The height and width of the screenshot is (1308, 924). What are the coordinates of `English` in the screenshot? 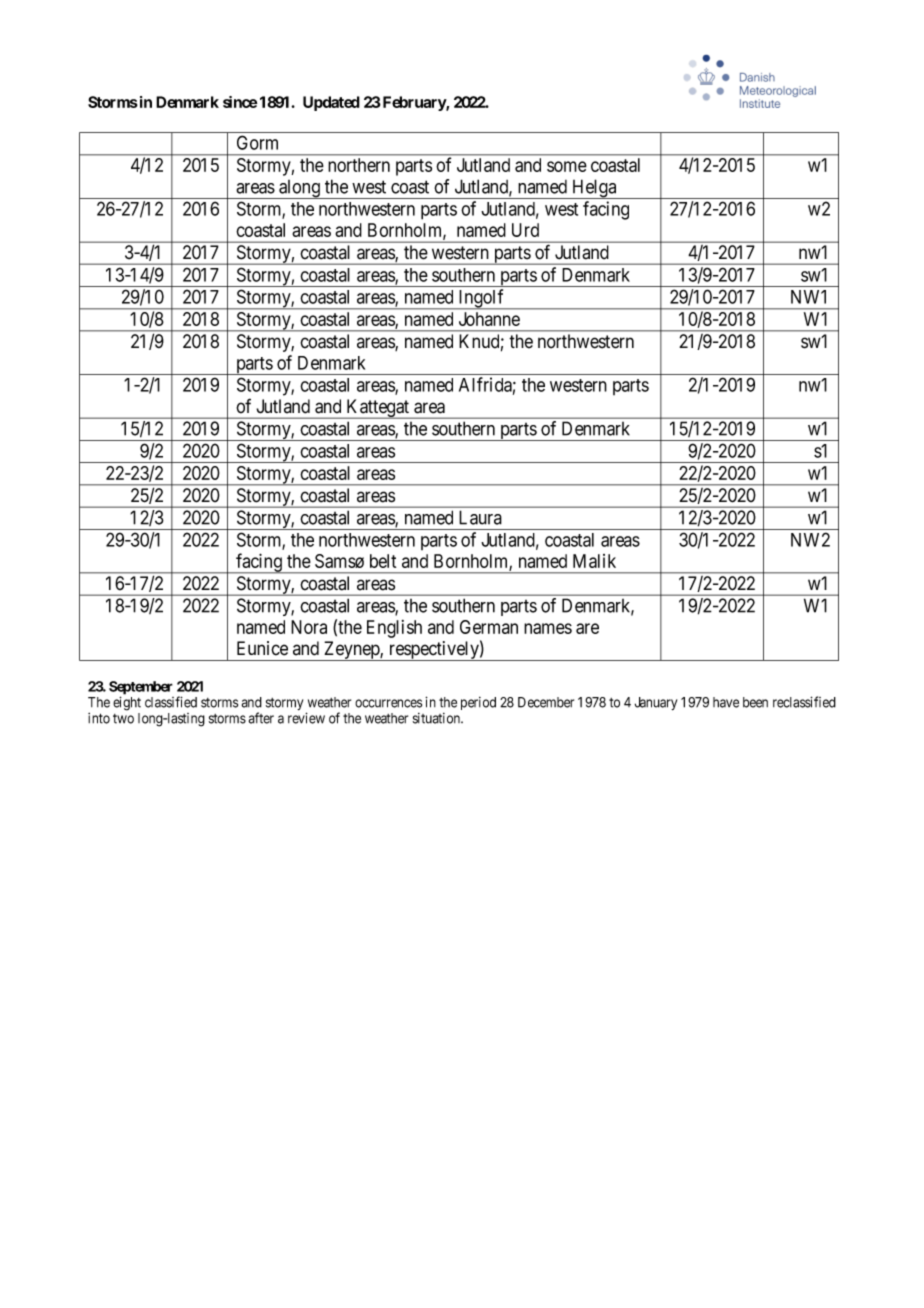 It's located at (394, 629).
